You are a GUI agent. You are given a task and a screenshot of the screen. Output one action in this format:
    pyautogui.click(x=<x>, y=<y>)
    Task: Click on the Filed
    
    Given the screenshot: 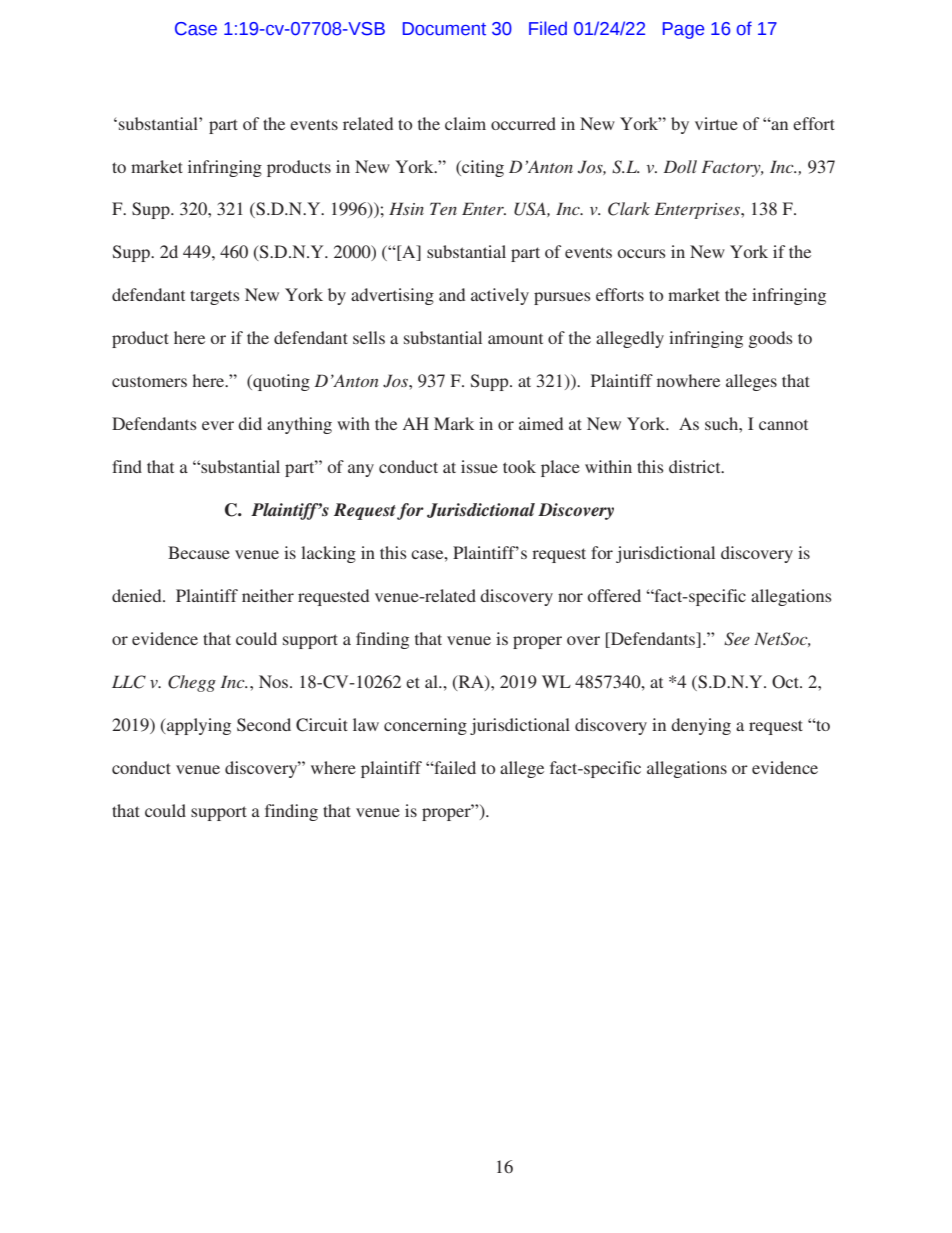 What is the action you would take?
    pyautogui.click(x=548, y=28)
